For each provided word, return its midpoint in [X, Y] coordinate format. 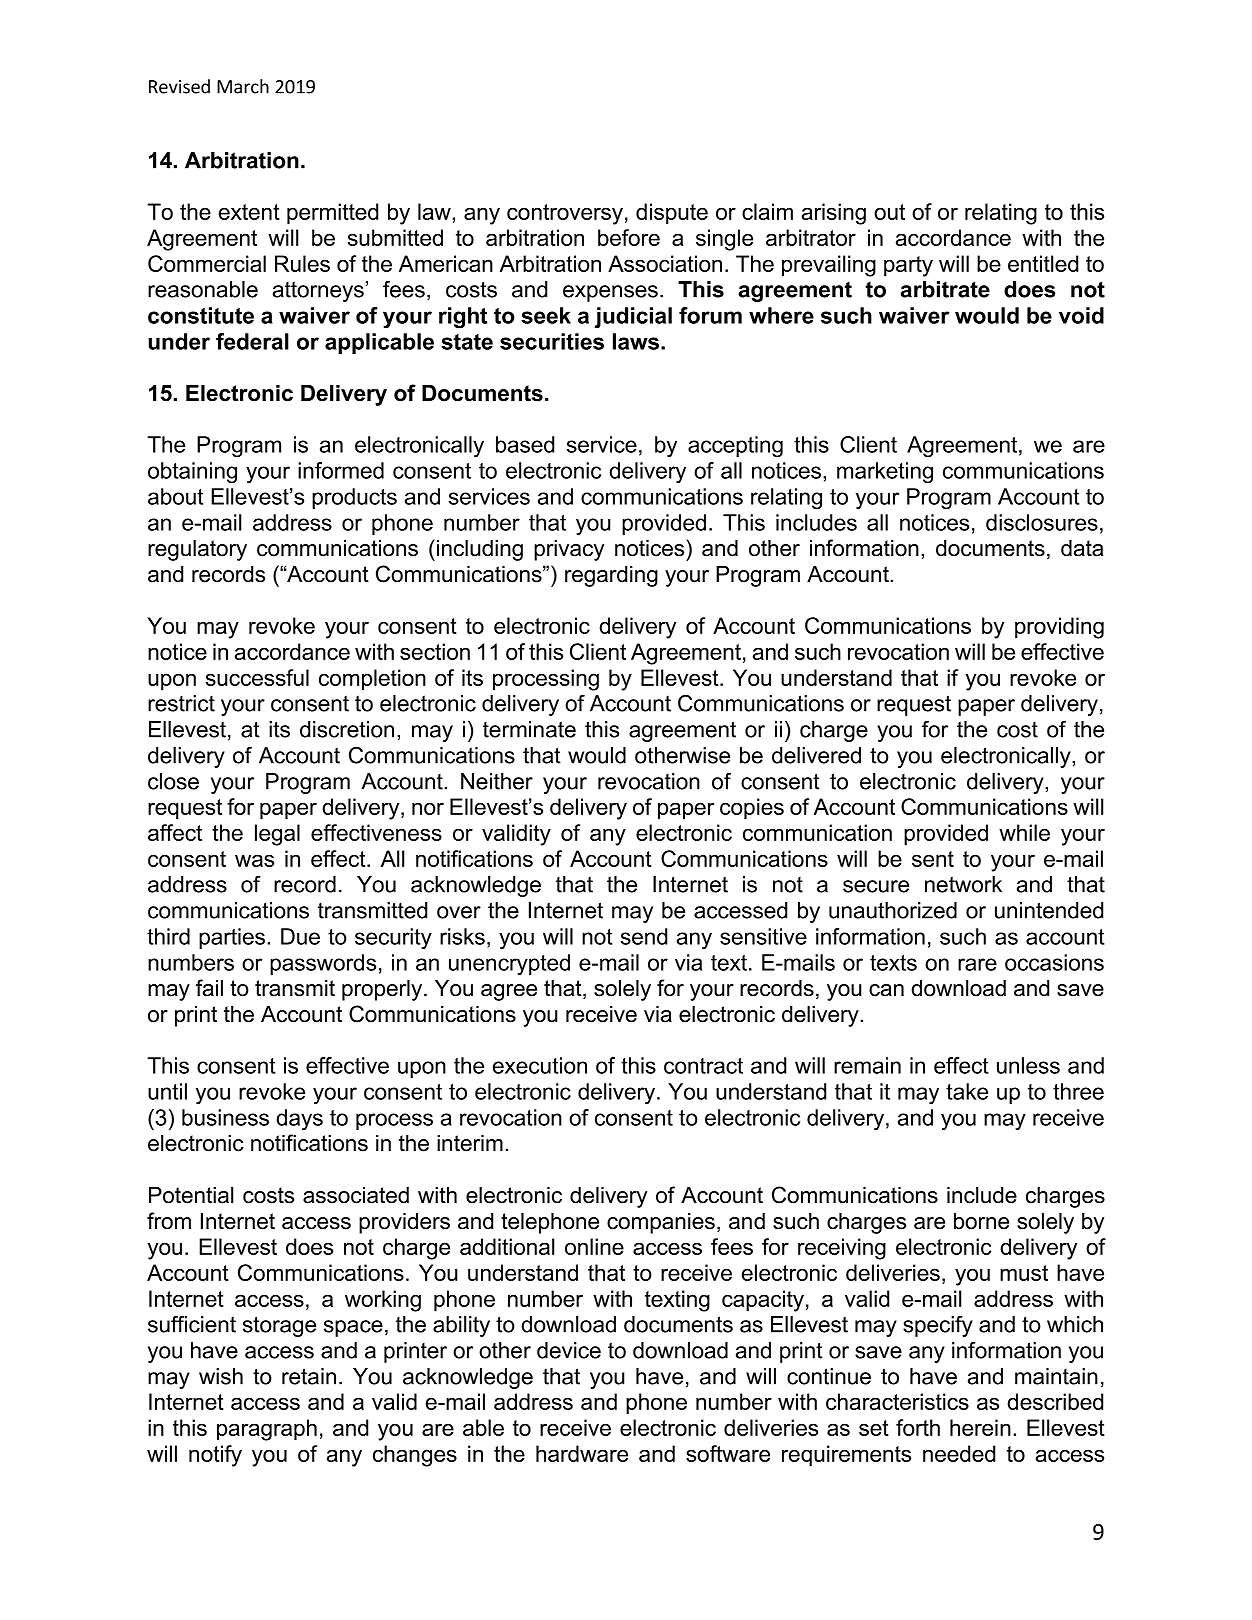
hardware [582, 1453]
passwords [323, 964]
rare [977, 964]
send [644, 936]
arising [834, 214]
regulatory [197, 550]
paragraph [267, 1430]
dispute [672, 214]
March [243, 86]
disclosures [1042, 522]
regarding [611, 576]
